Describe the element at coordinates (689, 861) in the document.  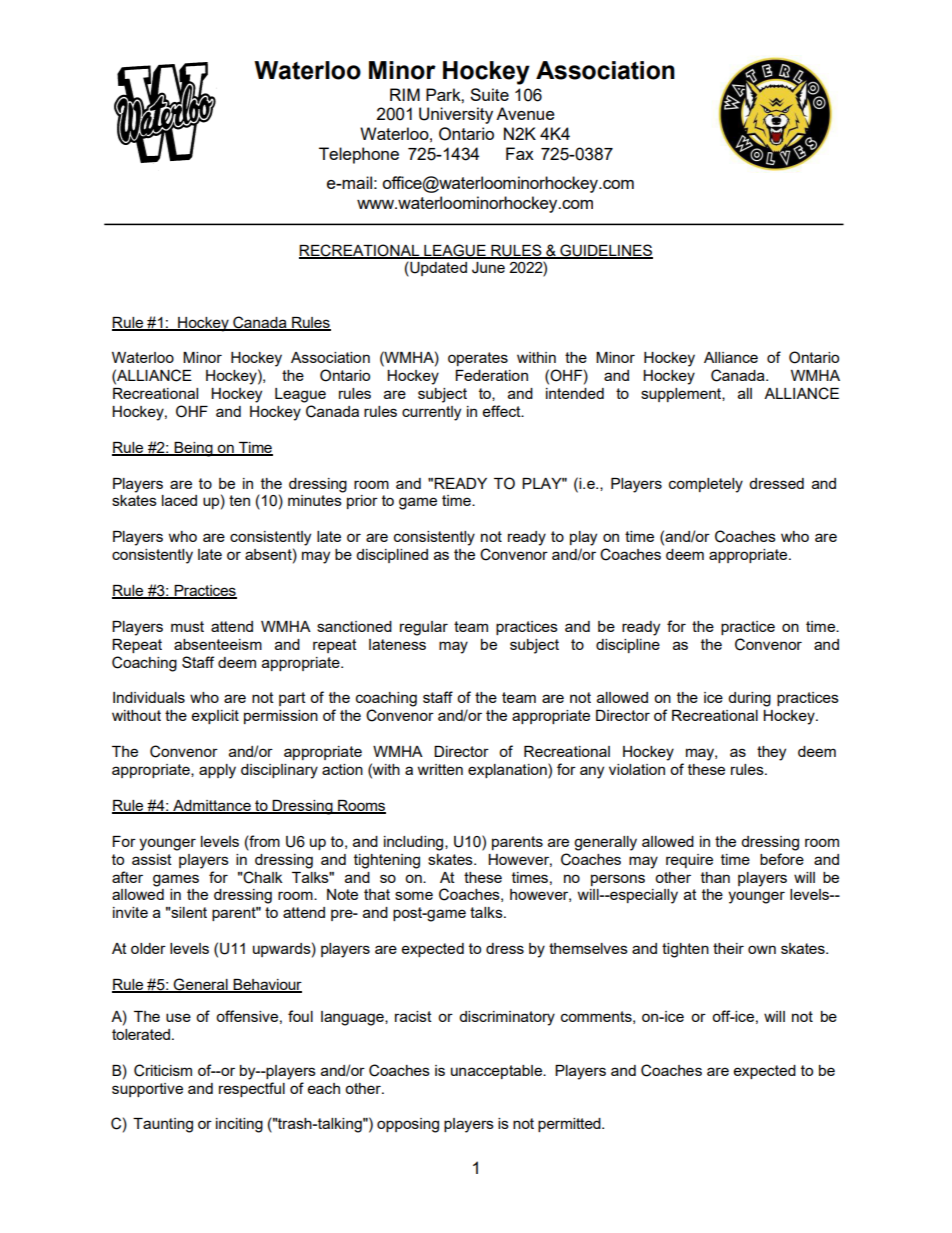
I see `require` at that location.
